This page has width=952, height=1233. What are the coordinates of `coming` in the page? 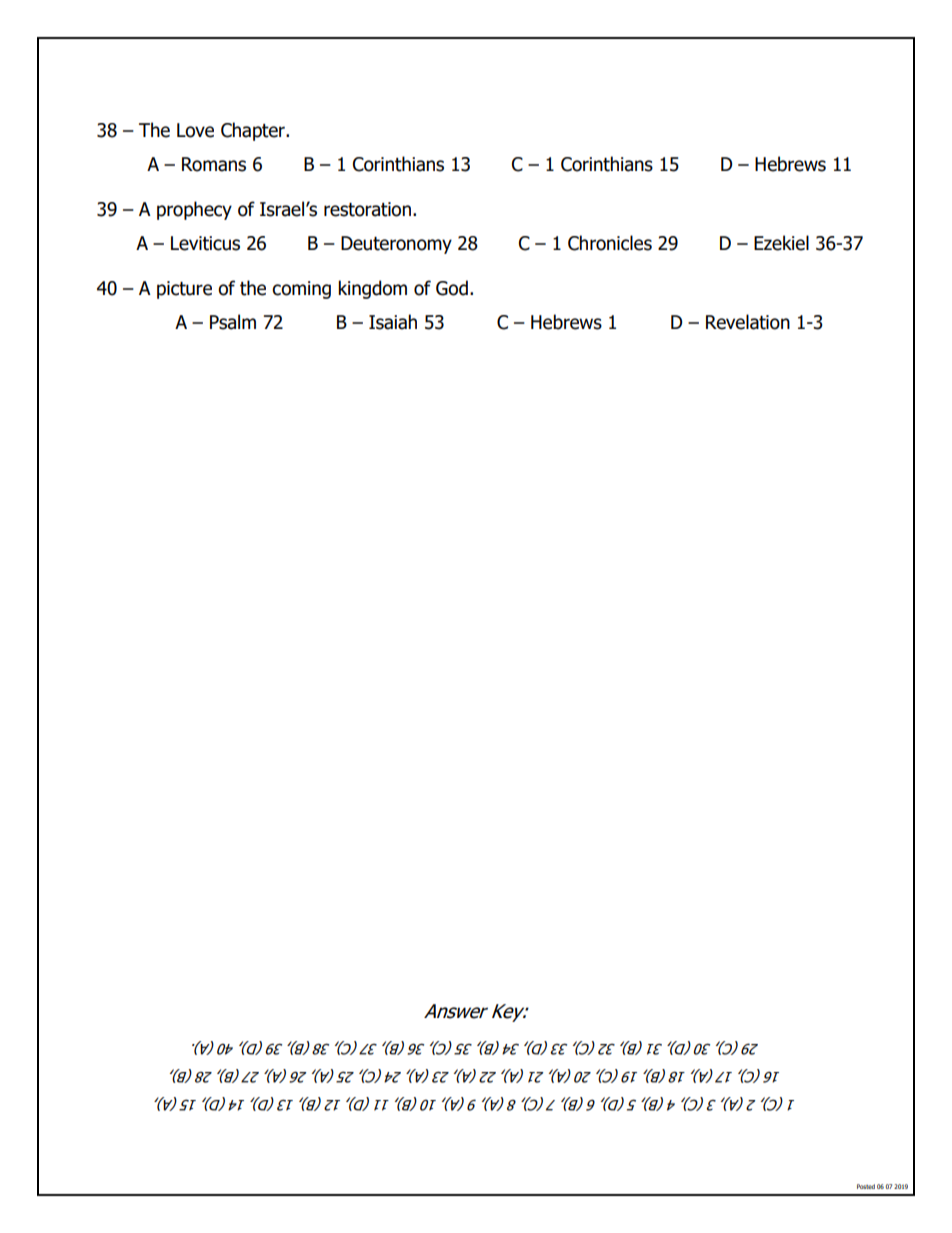 It's located at (301, 290).
